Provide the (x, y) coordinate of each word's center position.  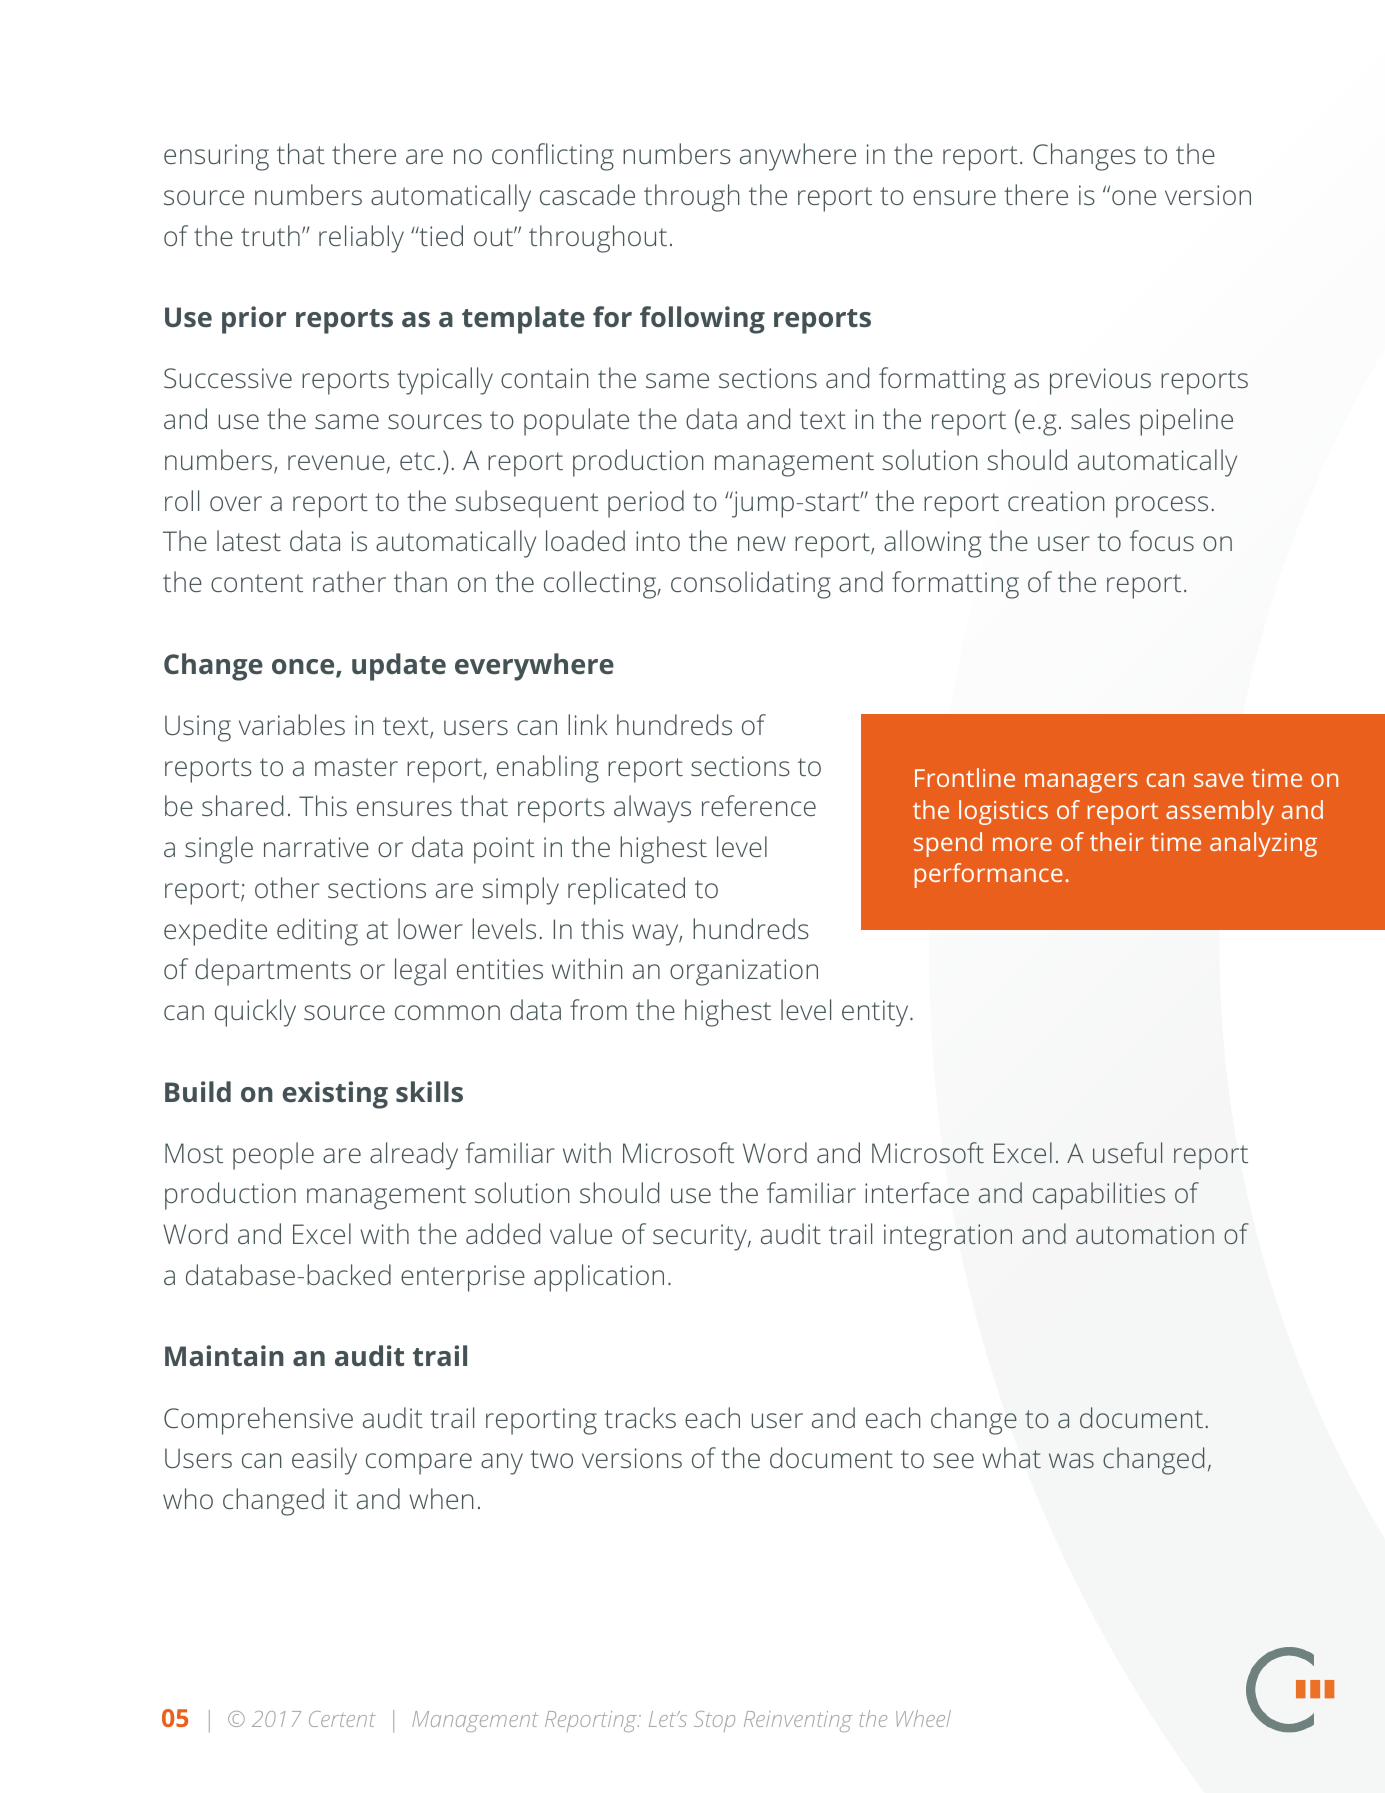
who (188, 1498)
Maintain (224, 1355)
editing (317, 932)
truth (270, 235)
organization (744, 972)
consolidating (751, 585)
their (1117, 841)
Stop (714, 1721)
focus (1162, 540)
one (1134, 197)
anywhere (798, 157)
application (599, 1278)
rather (349, 581)
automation (1145, 1234)
